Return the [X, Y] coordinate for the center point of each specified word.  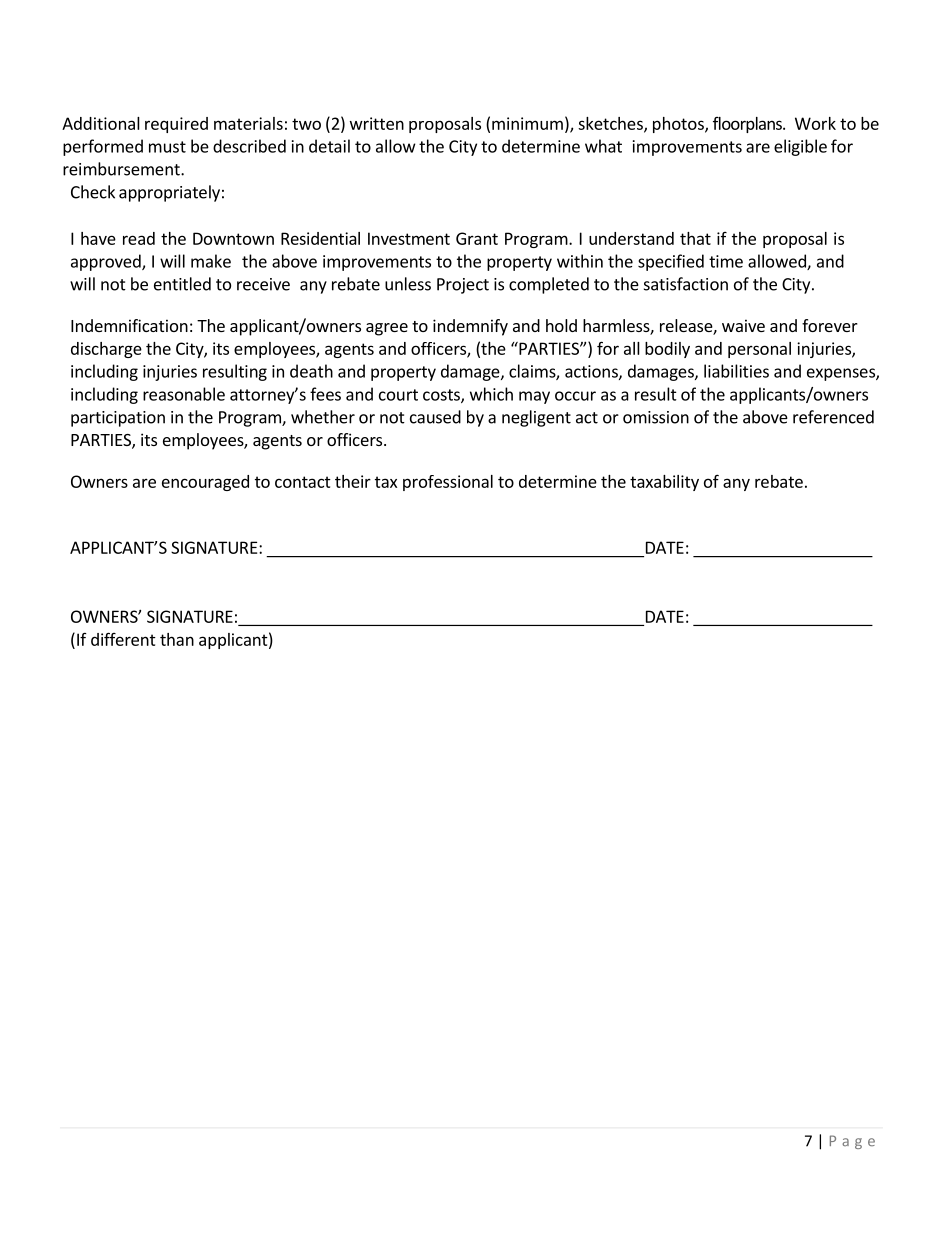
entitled [182, 284]
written [377, 123]
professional [448, 483]
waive [743, 325]
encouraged [205, 483]
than [177, 639]
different [123, 639]
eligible [800, 147]
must [167, 147]
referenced [833, 417]
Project [463, 286]
